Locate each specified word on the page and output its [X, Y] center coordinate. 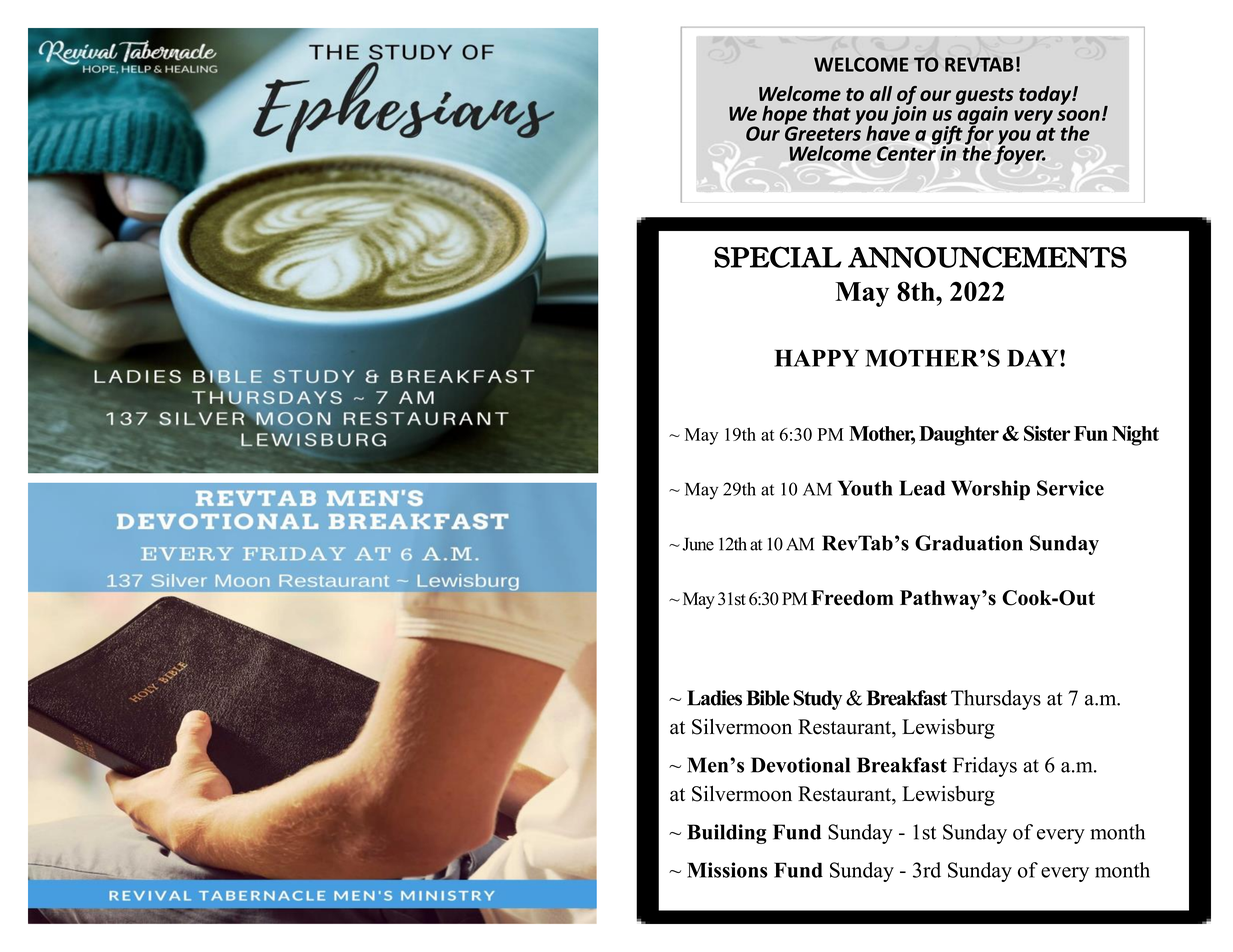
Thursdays [996, 700]
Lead [922, 488]
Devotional [800, 765]
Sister [1047, 433]
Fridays [985, 767]
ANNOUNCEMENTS [987, 257]
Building [727, 834]
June [698, 544]
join [909, 114]
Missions [727, 870]
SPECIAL [778, 257]
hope [784, 116]
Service [1070, 488]
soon [1078, 115]
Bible [768, 698]
